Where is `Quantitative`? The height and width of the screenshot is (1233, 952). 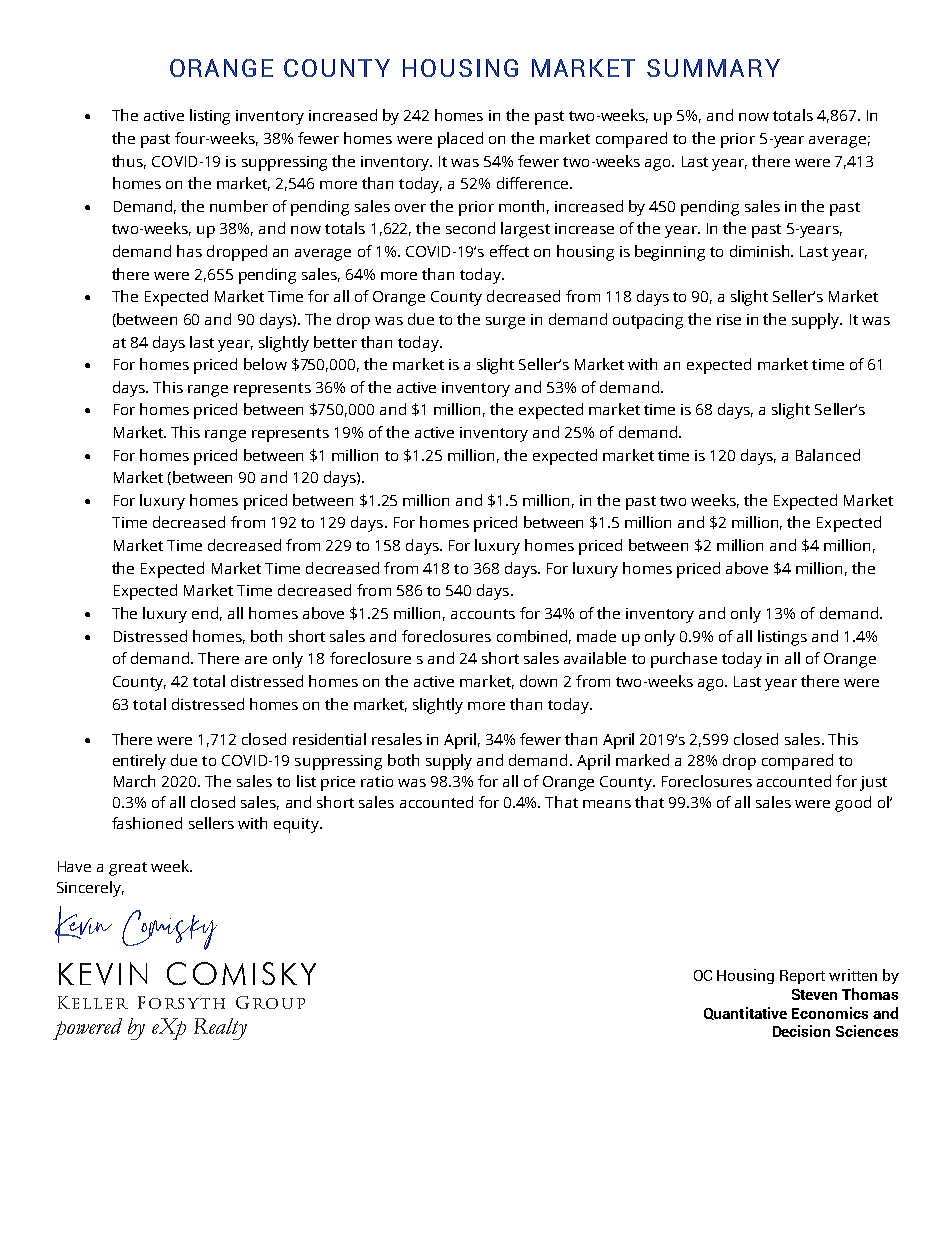 Quantitative is located at coordinates (745, 1013).
